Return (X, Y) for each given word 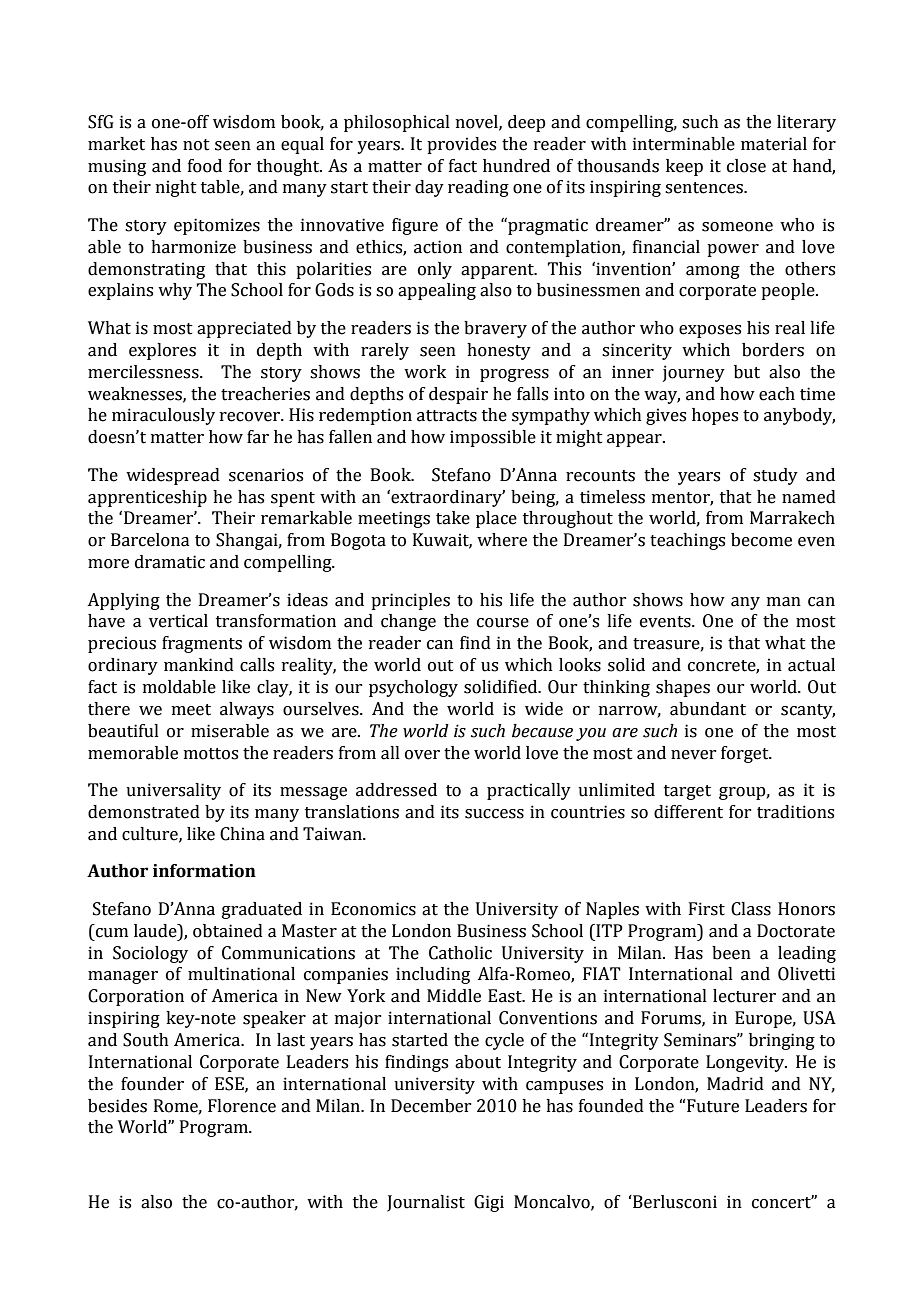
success (494, 814)
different (688, 812)
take (453, 518)
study (775, 476)
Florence (242, 1106)
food (205, 166)
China (242, 834)
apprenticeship (147, 498)
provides (461, 145)
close (746, 166)
